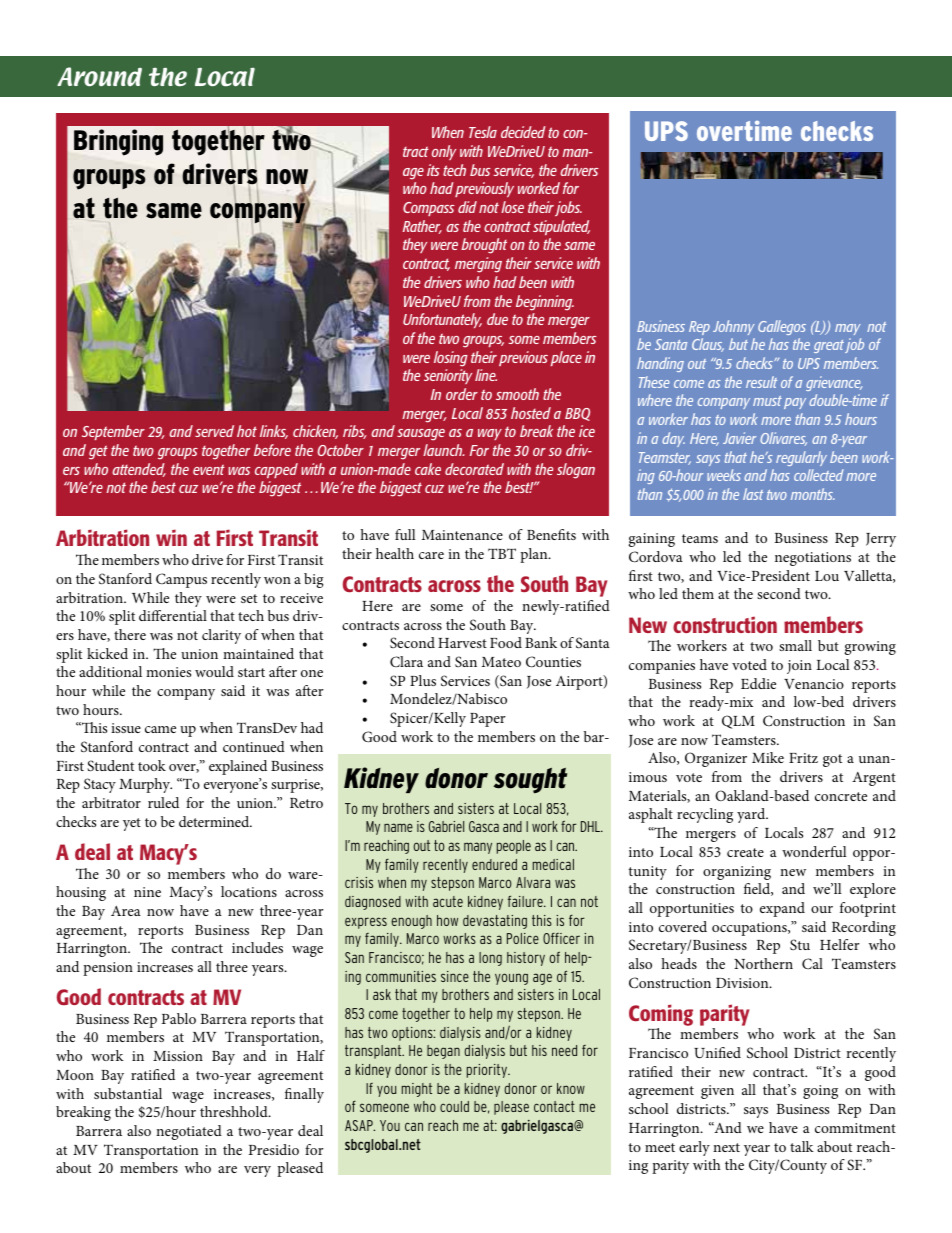 The width and height of the page is (952, 1233). Describe the element at coordinates (761, 382) in the page. I see `result` at that location.
